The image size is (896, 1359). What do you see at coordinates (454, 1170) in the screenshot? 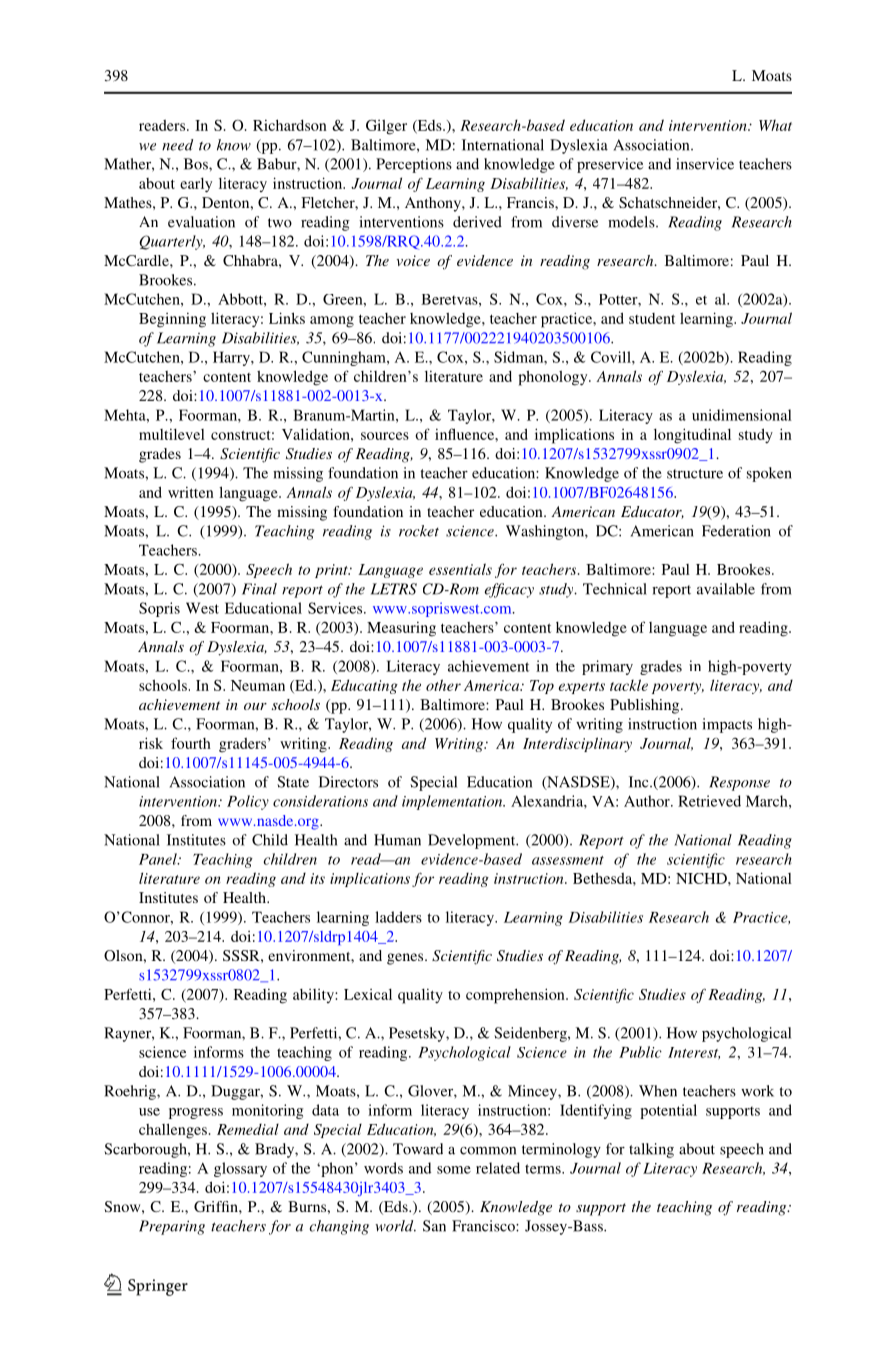
I see `some` at bounding box center [454, 1170].
